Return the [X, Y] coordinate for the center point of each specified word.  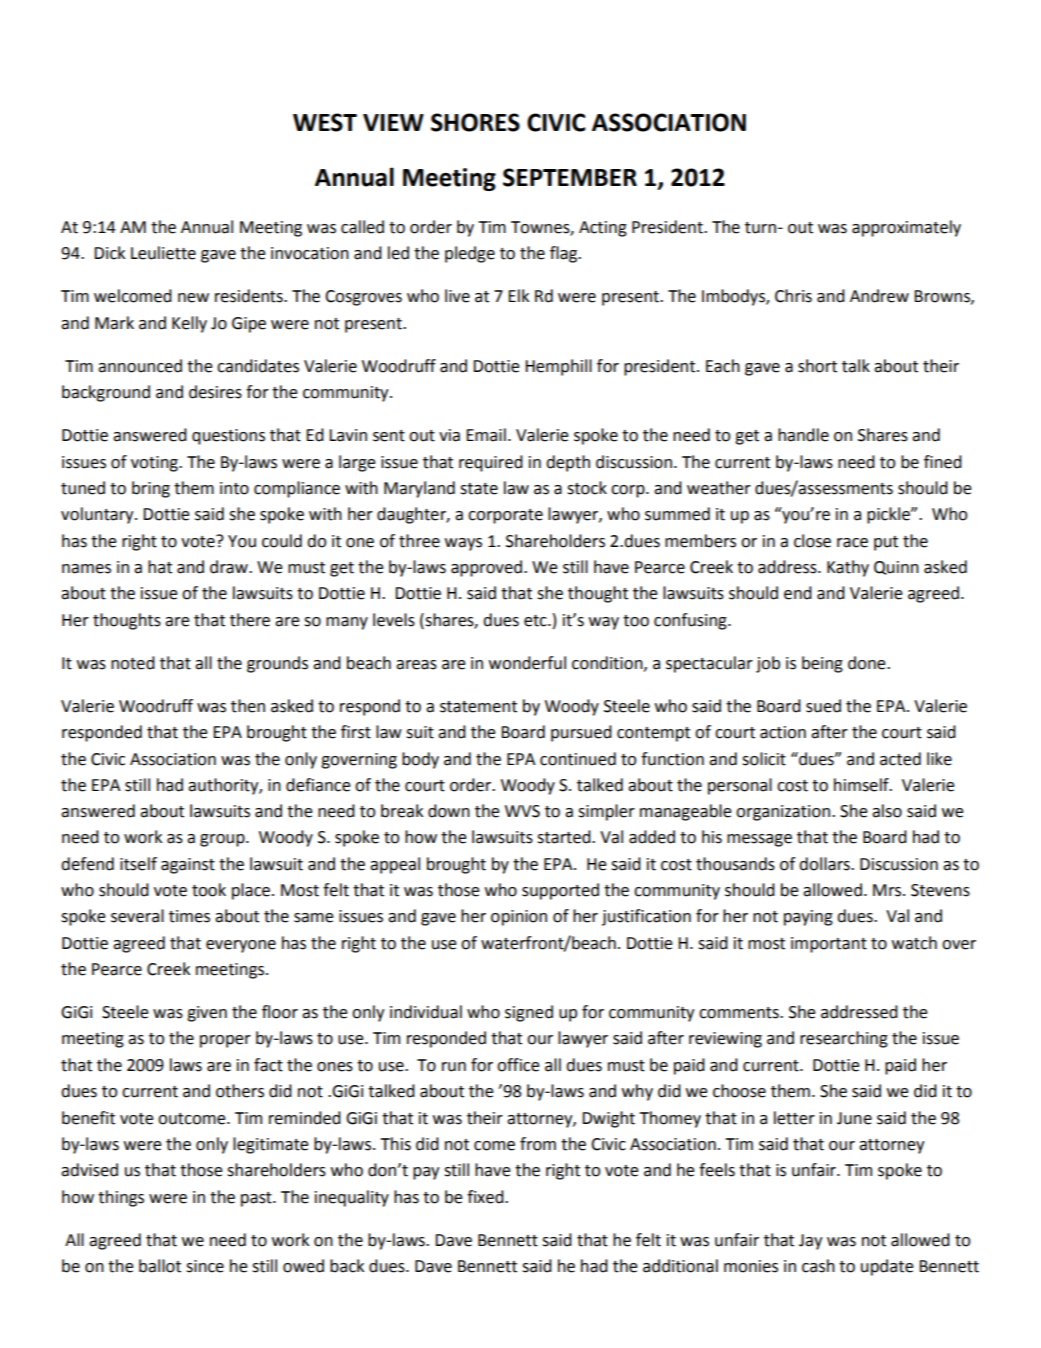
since [205, 1266]
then [248, 706]
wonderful [527, 663]
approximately [906, 228]
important [829, 945]
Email [486, 435]
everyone [241, 946]
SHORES [475, 122]
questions [228, 437]
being [822, 664]
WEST [325, 122]
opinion [519, 918]
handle [803, 435]
